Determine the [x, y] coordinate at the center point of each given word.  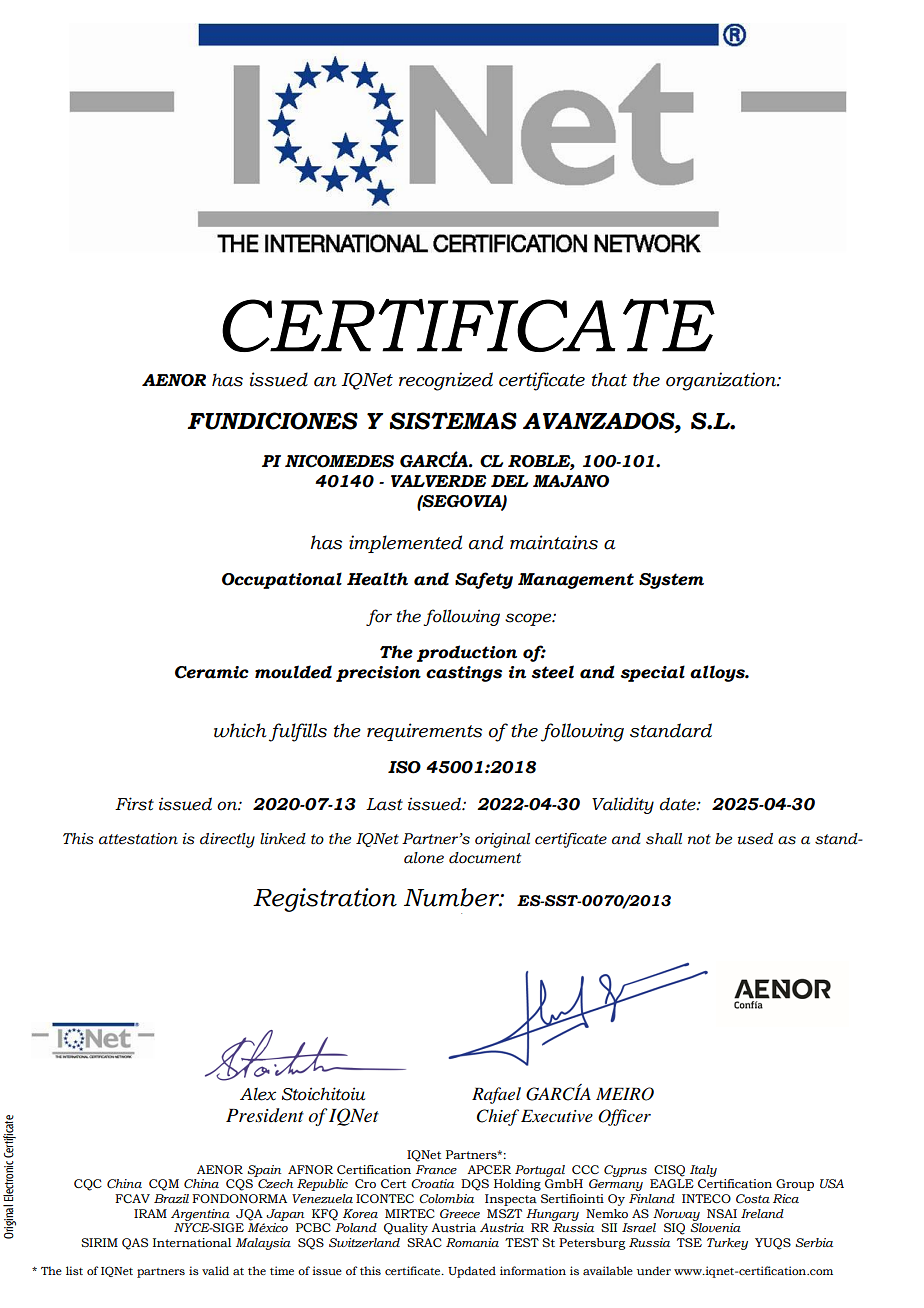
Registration [325, 900]
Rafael [496, 1095]
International [192, 1242]
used [755, 839]
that [609, 379]
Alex [258, 1094]
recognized [446, 381]
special [652, 673]
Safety [484, 580]
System [671, 581]
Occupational [282, 580]
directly [227, 840]
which [240, 730]
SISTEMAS [453, 421]
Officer [624, 1117]
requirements [424, 732]
